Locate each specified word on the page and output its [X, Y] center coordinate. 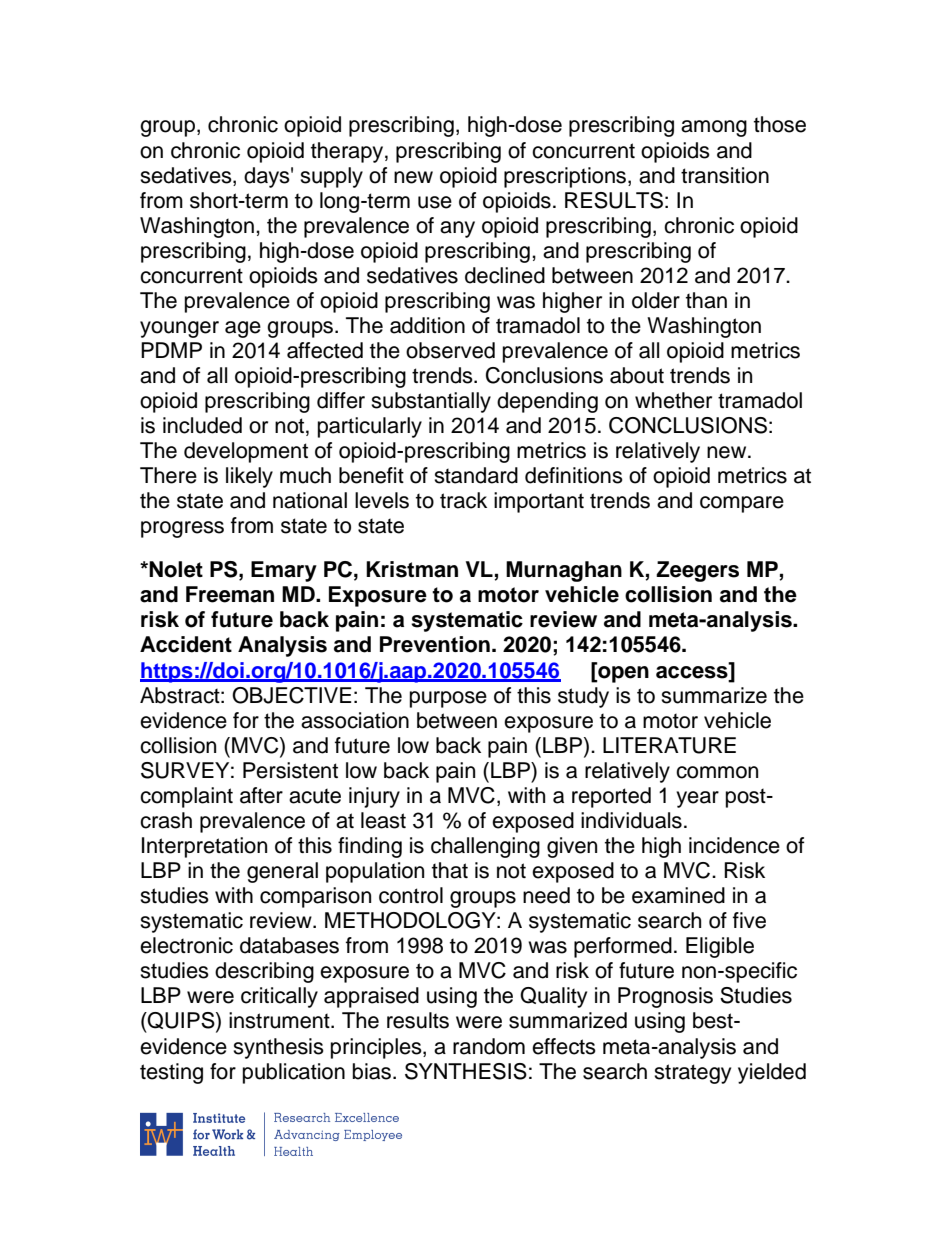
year [697, 799]
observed [450, 350]
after [261, 795]
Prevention [435, 644]
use [435, 202]
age [243, 329]
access [693, 671]
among [714, 128]
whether [673, 400]
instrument [280, 1020]
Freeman [230, 594]
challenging [485, 847]
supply [331, 177]
